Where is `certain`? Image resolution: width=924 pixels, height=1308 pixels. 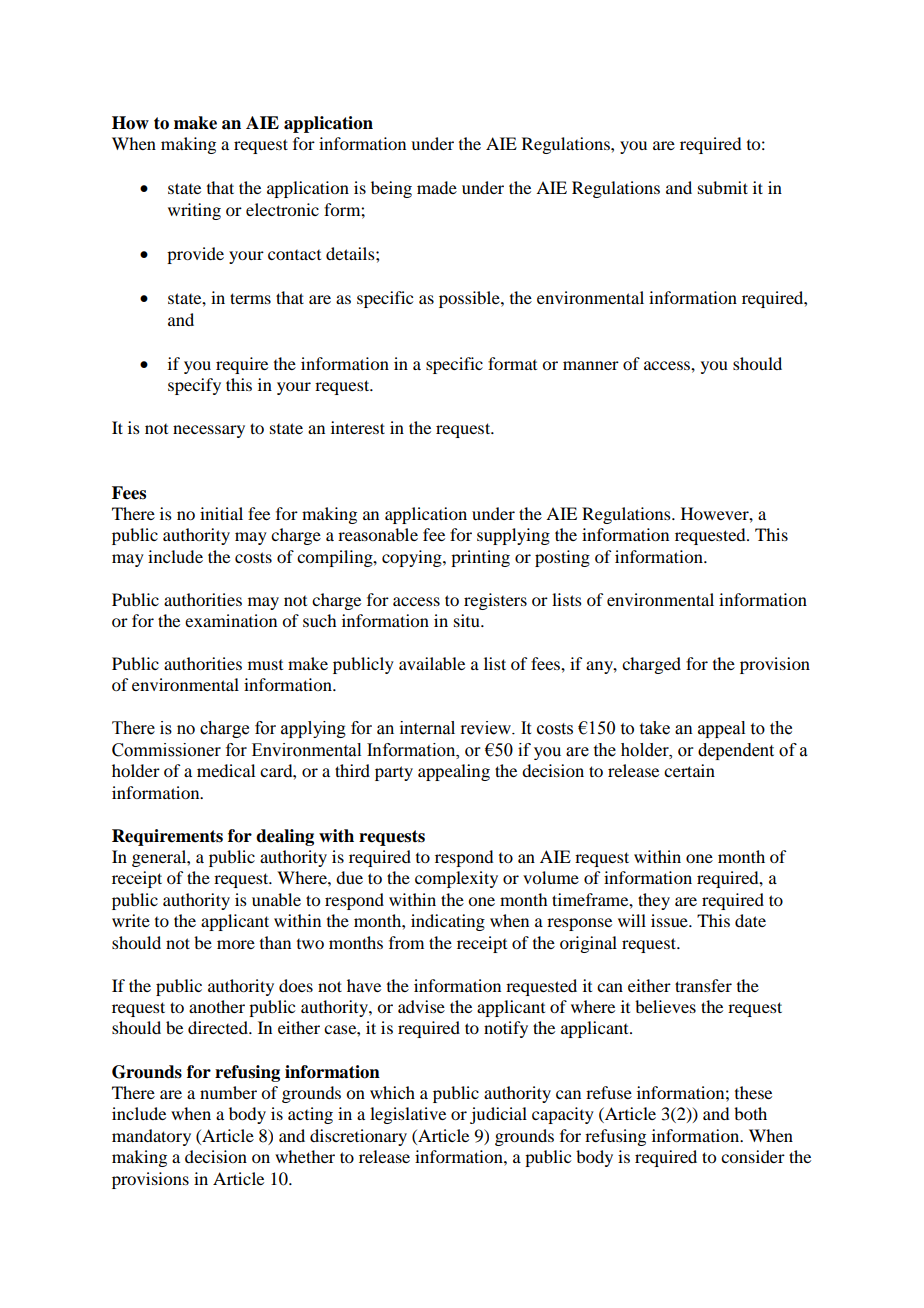
certain is located at coordinates (689, 770).
